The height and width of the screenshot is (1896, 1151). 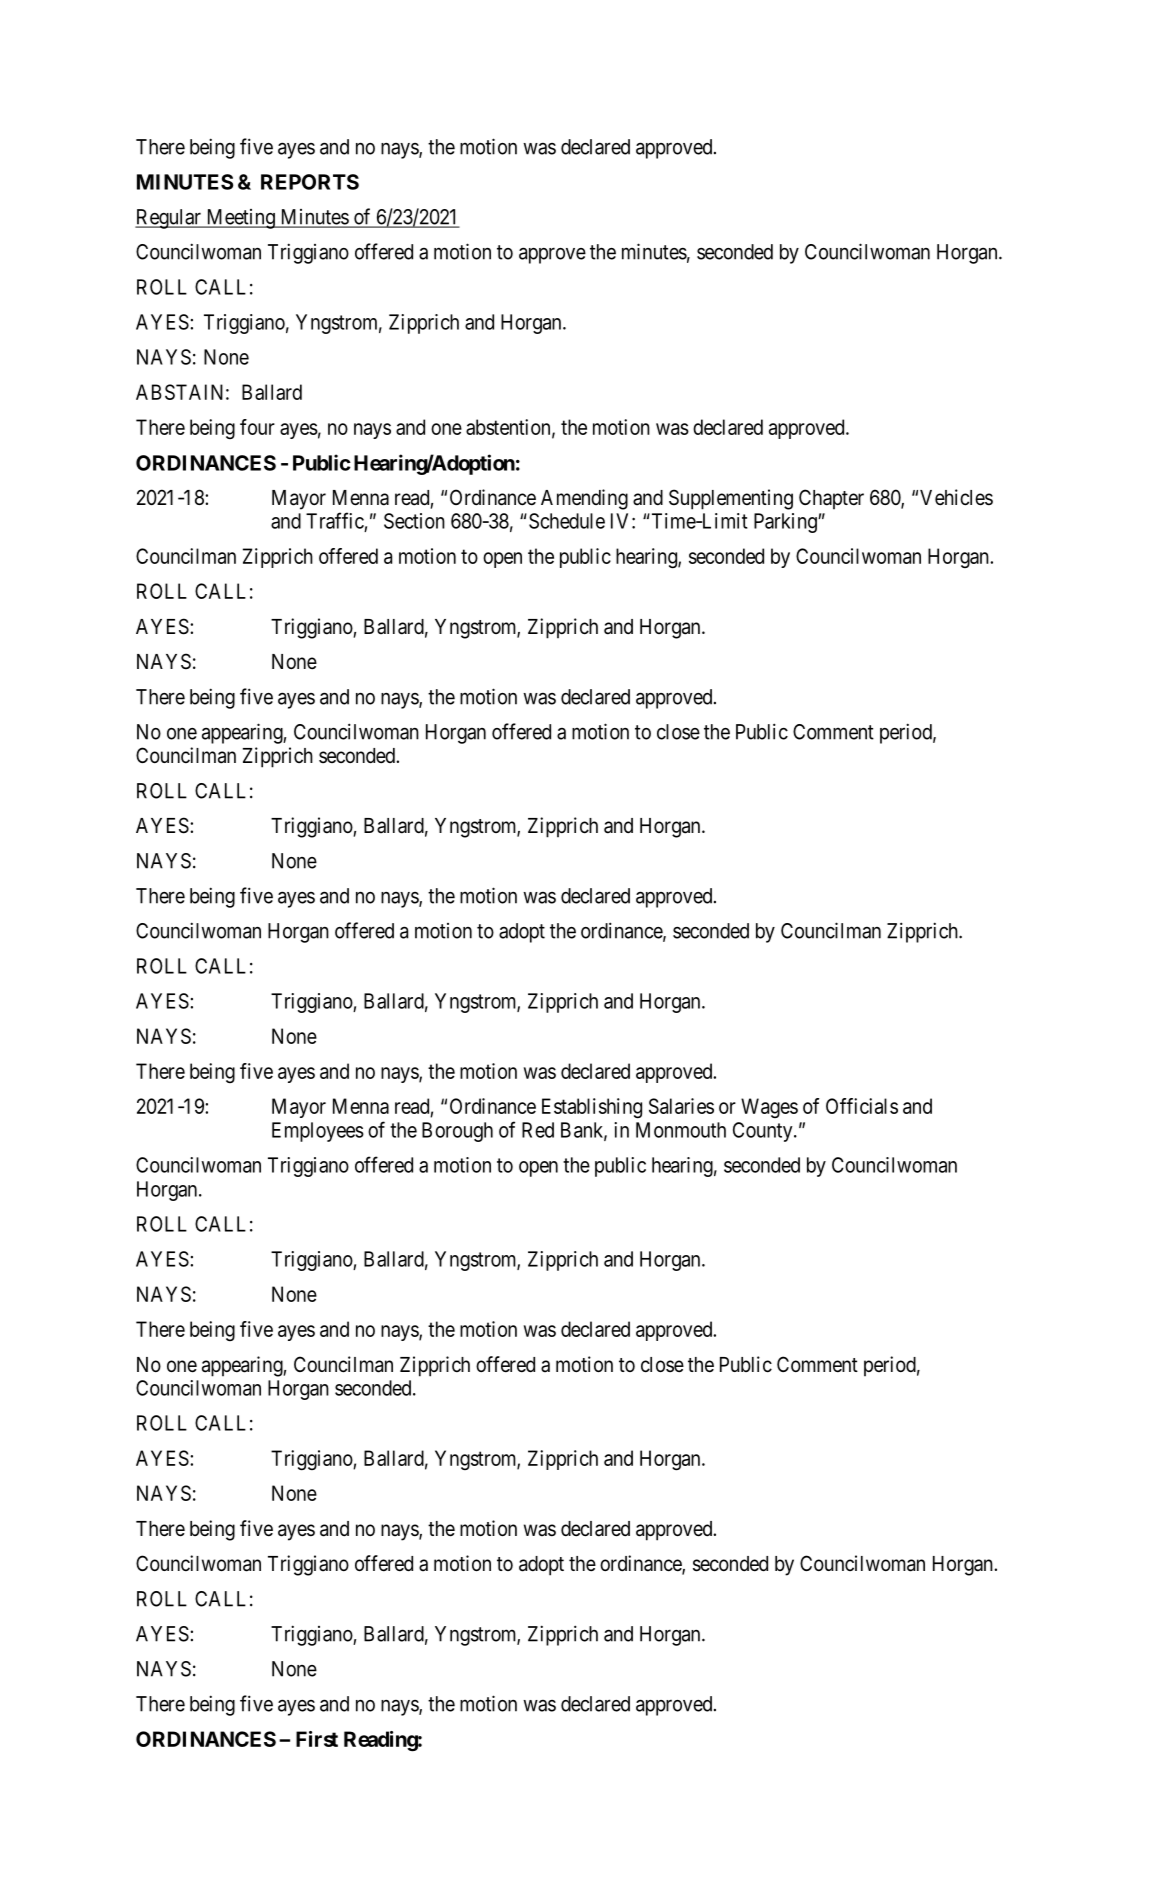 What do you see at coordinates (240, 219) in the screenshot?
I see `Meeting` at bounding box center [240, 219].
